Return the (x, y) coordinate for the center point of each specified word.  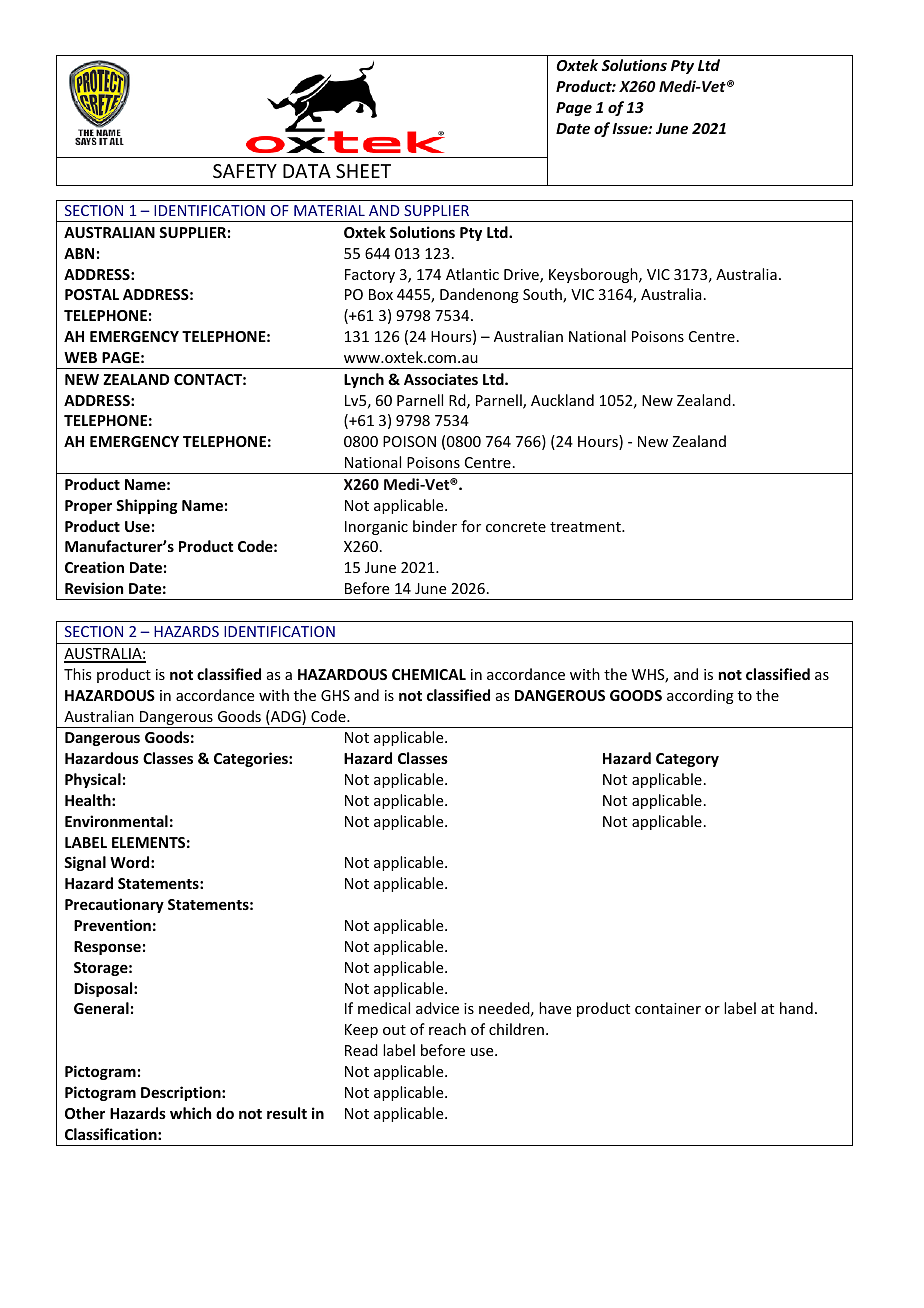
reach (447, 1029)
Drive (522, 276)
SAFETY (245, 171)
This (77, 674)
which (190, 1113)
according (700, 696)
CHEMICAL (429, 674)
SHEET (363, 171)
